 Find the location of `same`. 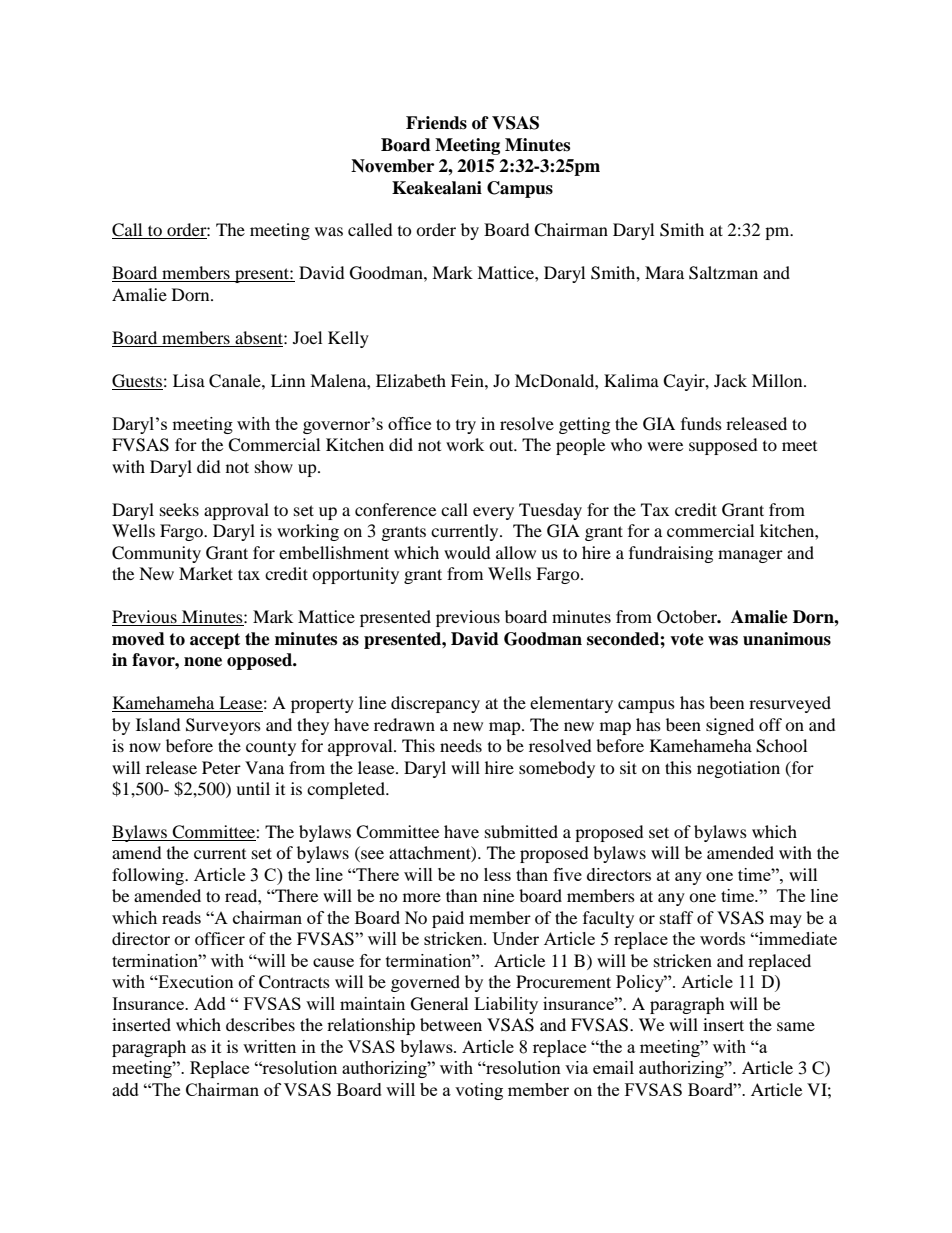

same is located at coordinates (796, 1026).
